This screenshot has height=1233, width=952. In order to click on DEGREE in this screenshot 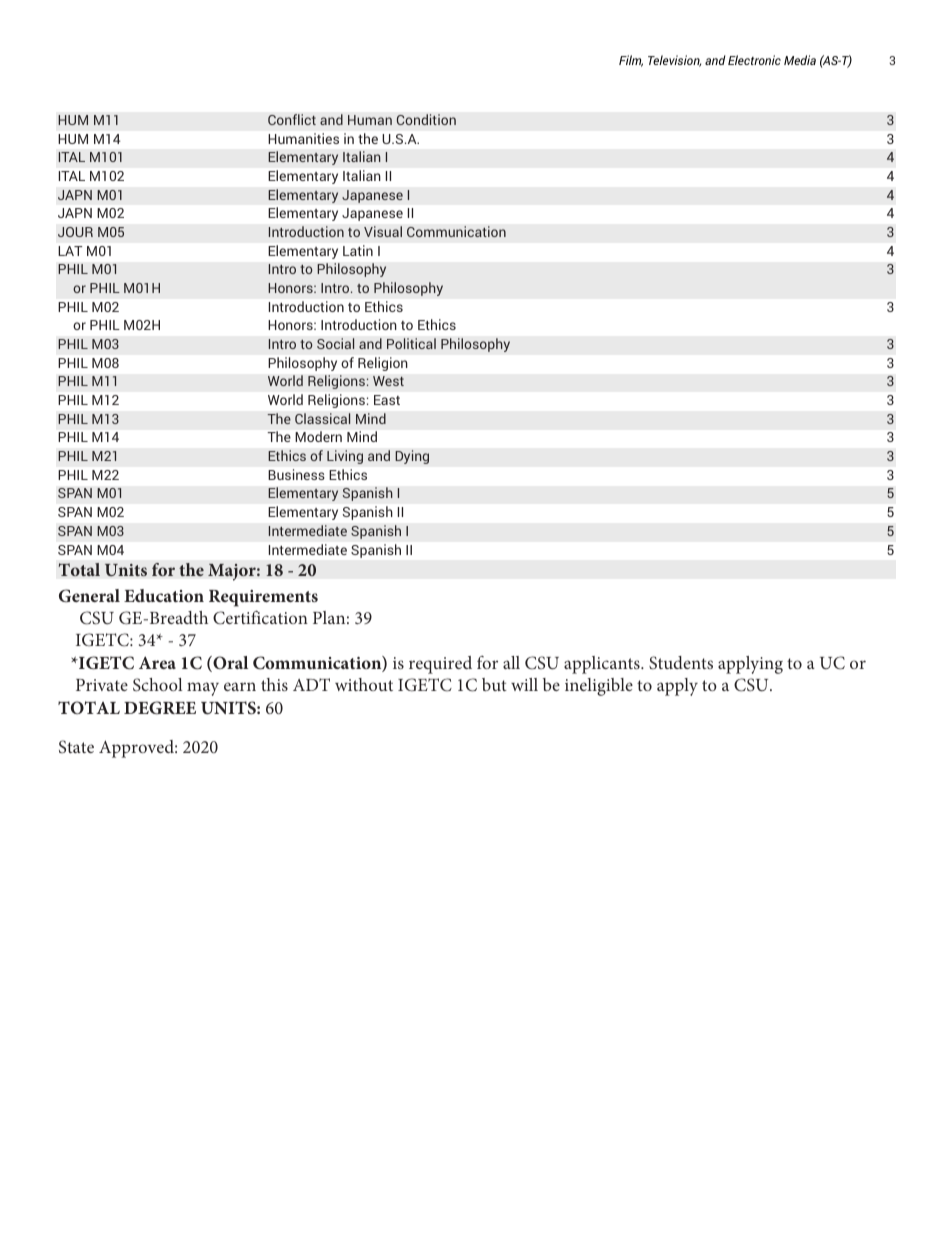, I will do `click(160, 708)`.
